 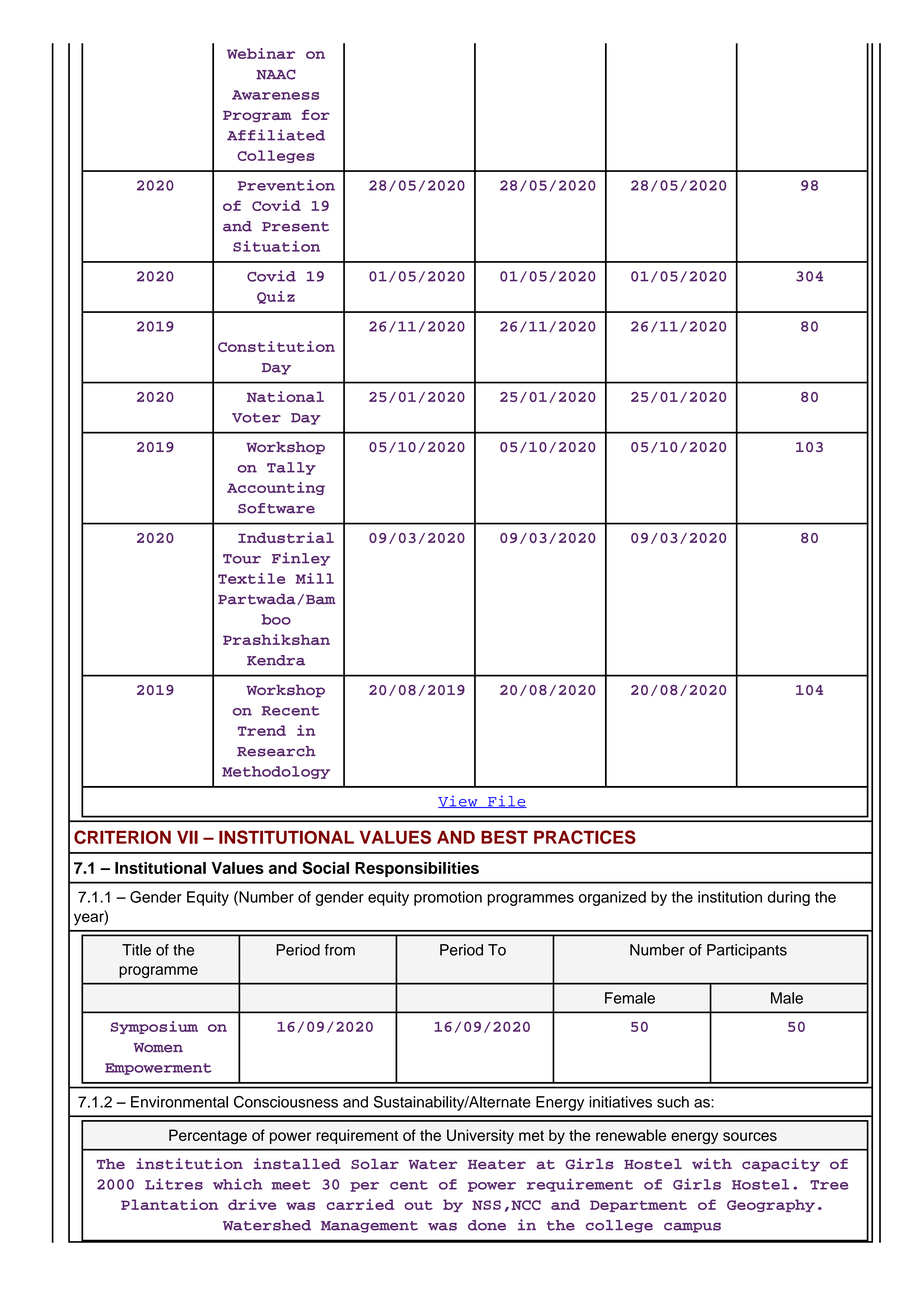 I want to click on Mill, so click(x=315, y=578).
